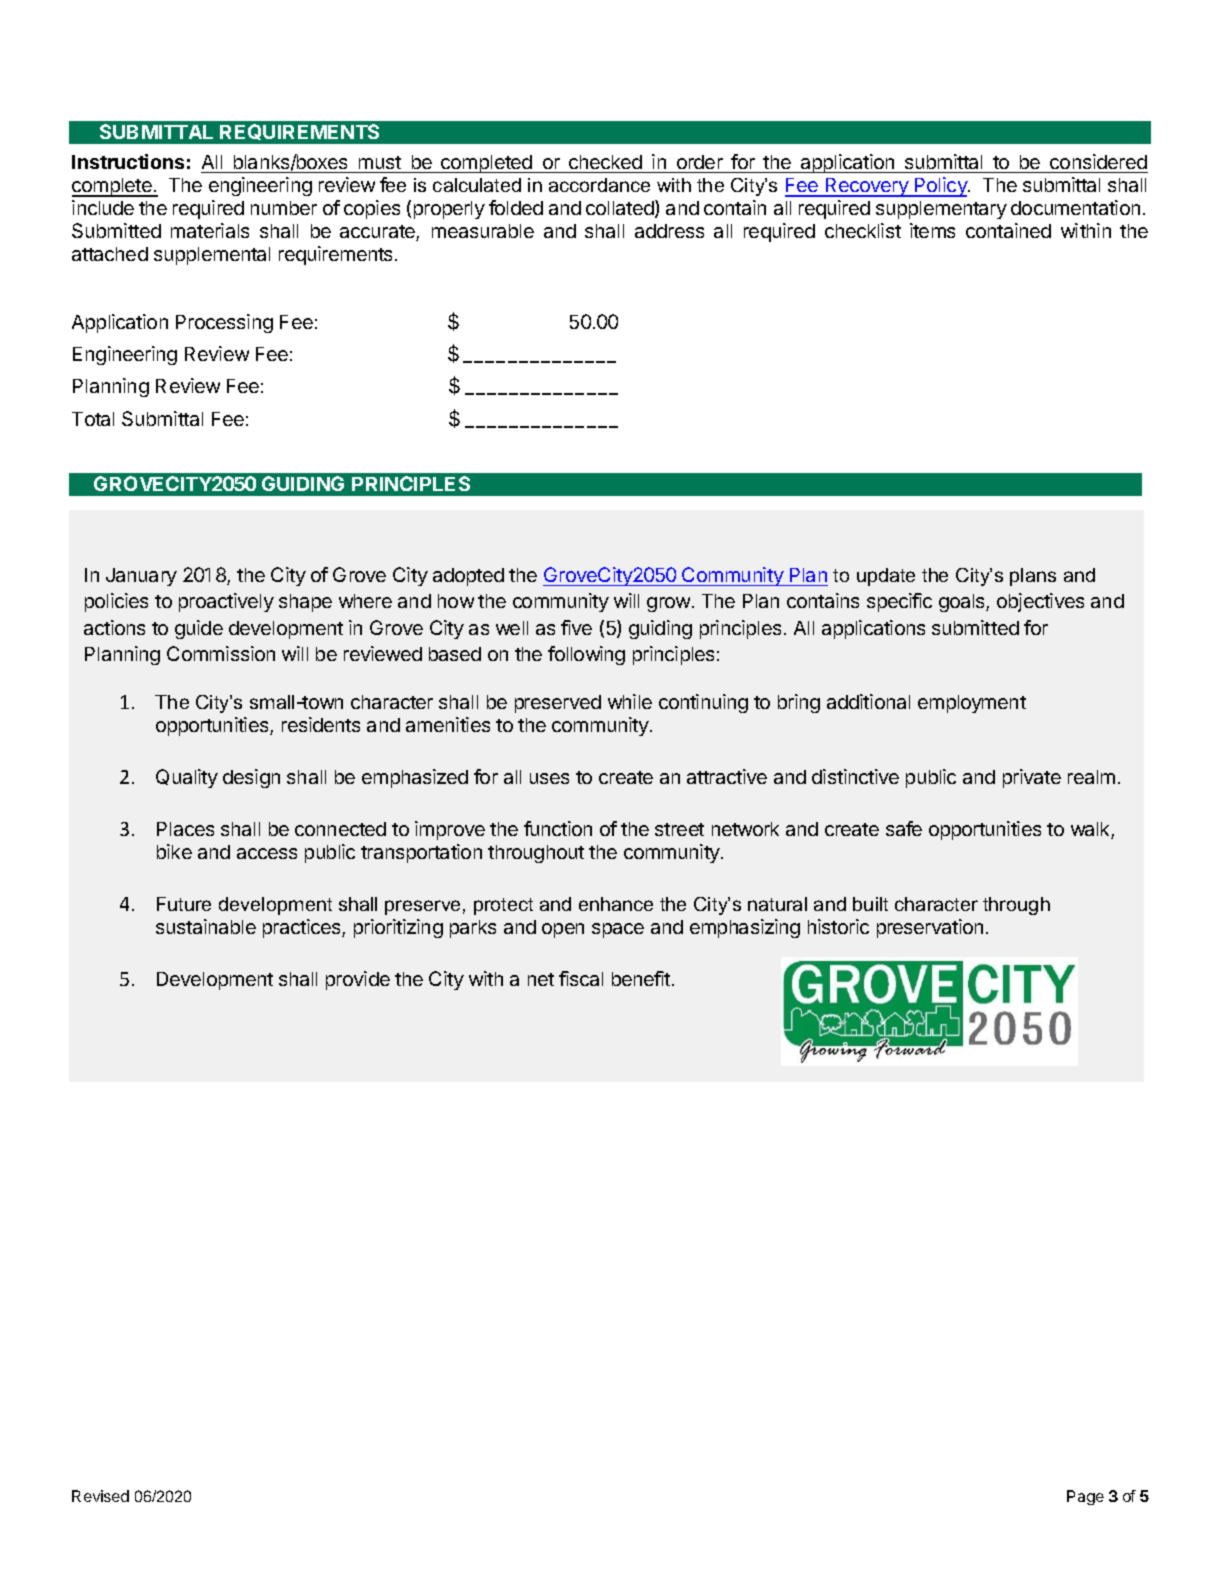  Describe the element at coordinates (1085, 1497) in the image. I see `Page` at that location.
